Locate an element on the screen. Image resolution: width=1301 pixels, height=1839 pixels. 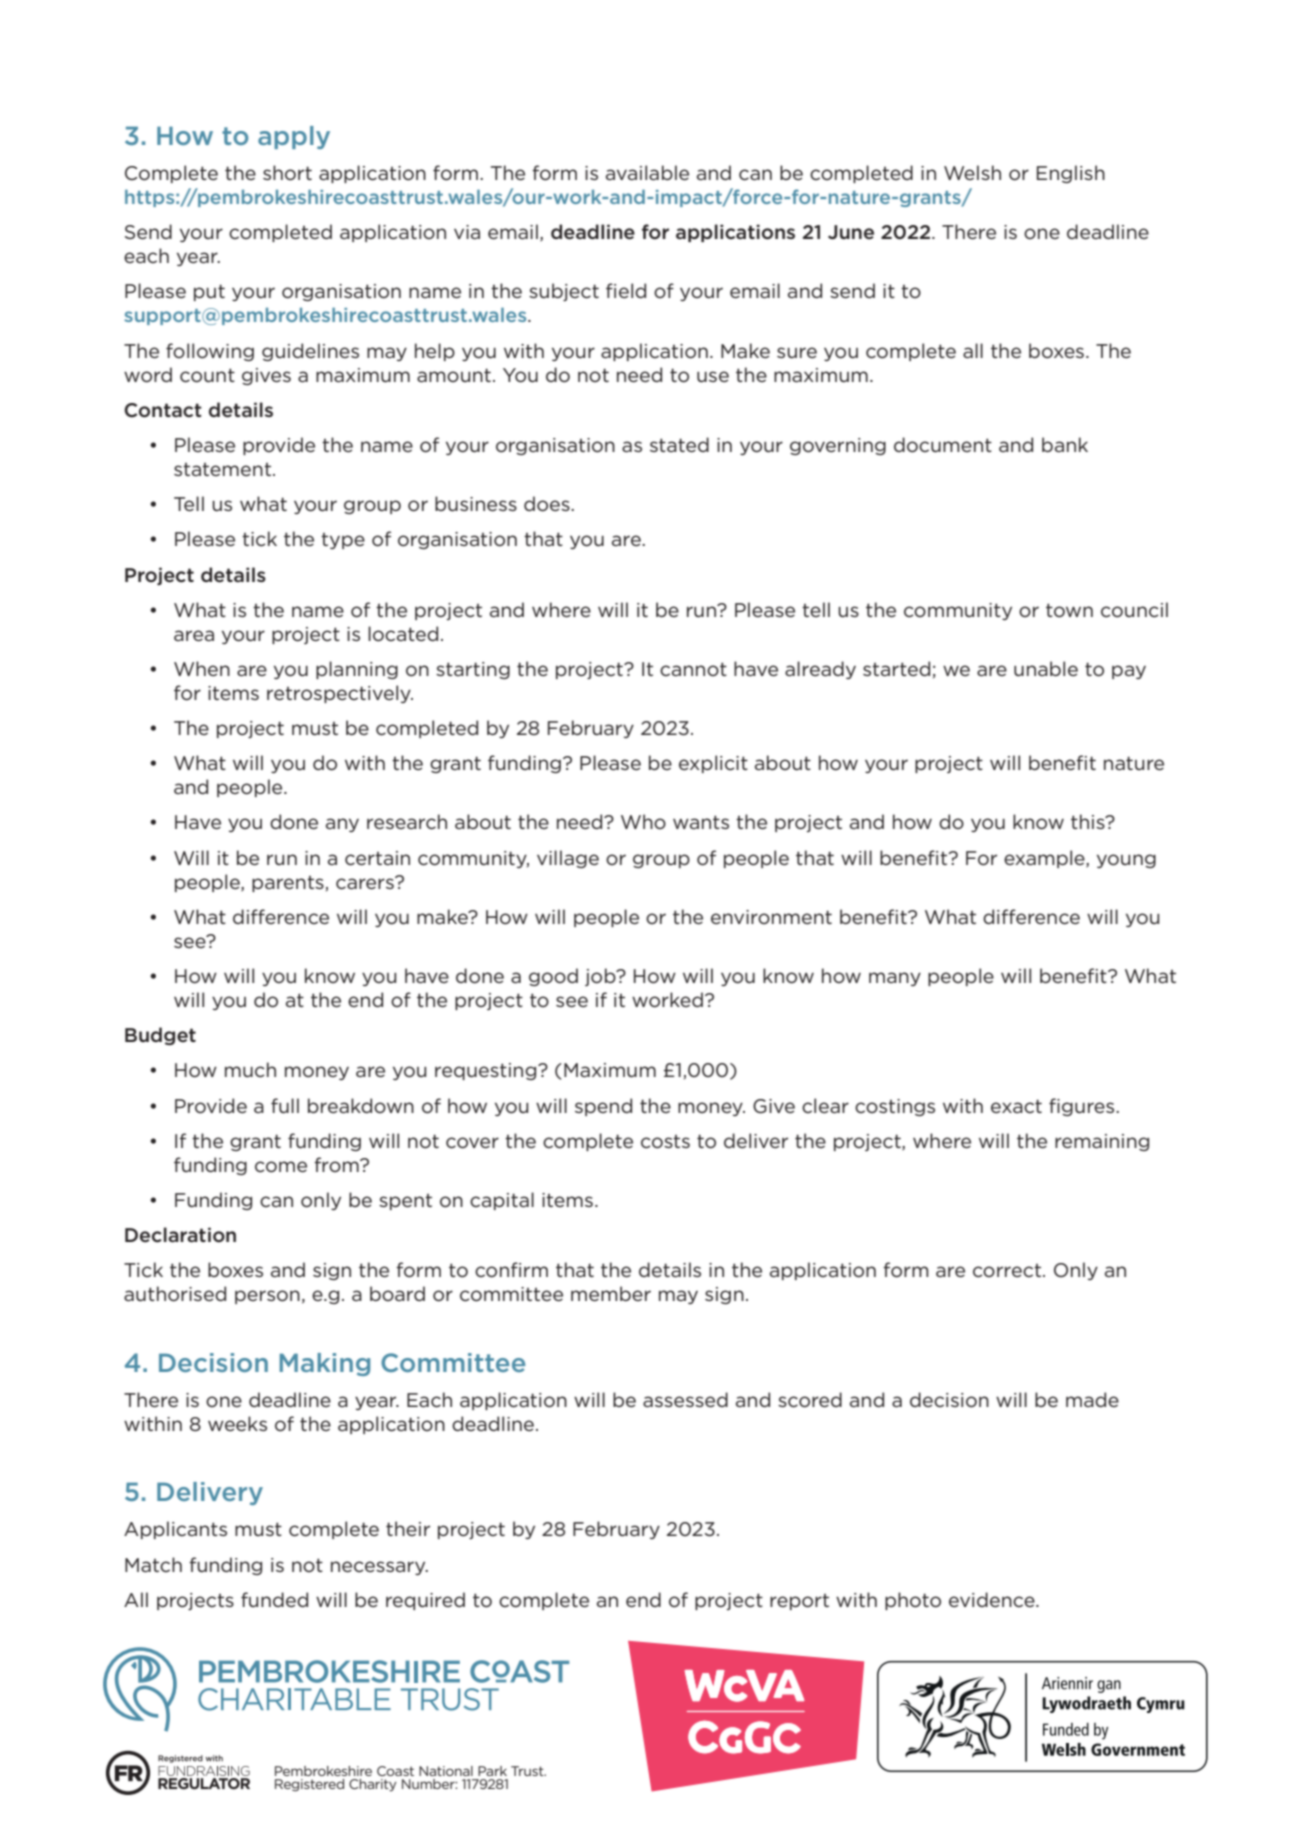
National is located at coordinates (446, 1771).
